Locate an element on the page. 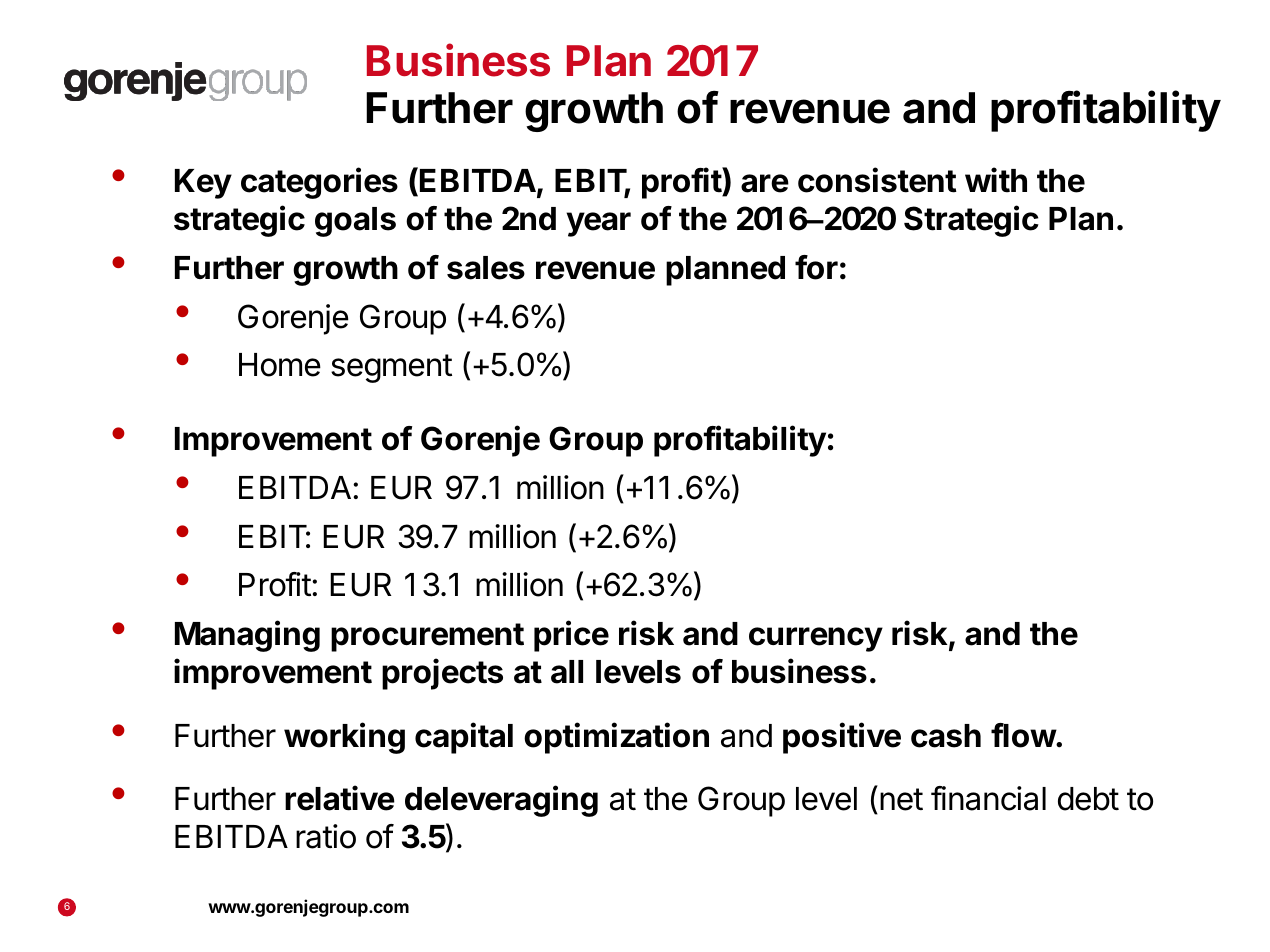  Home is located at coordinates (280, 365).
